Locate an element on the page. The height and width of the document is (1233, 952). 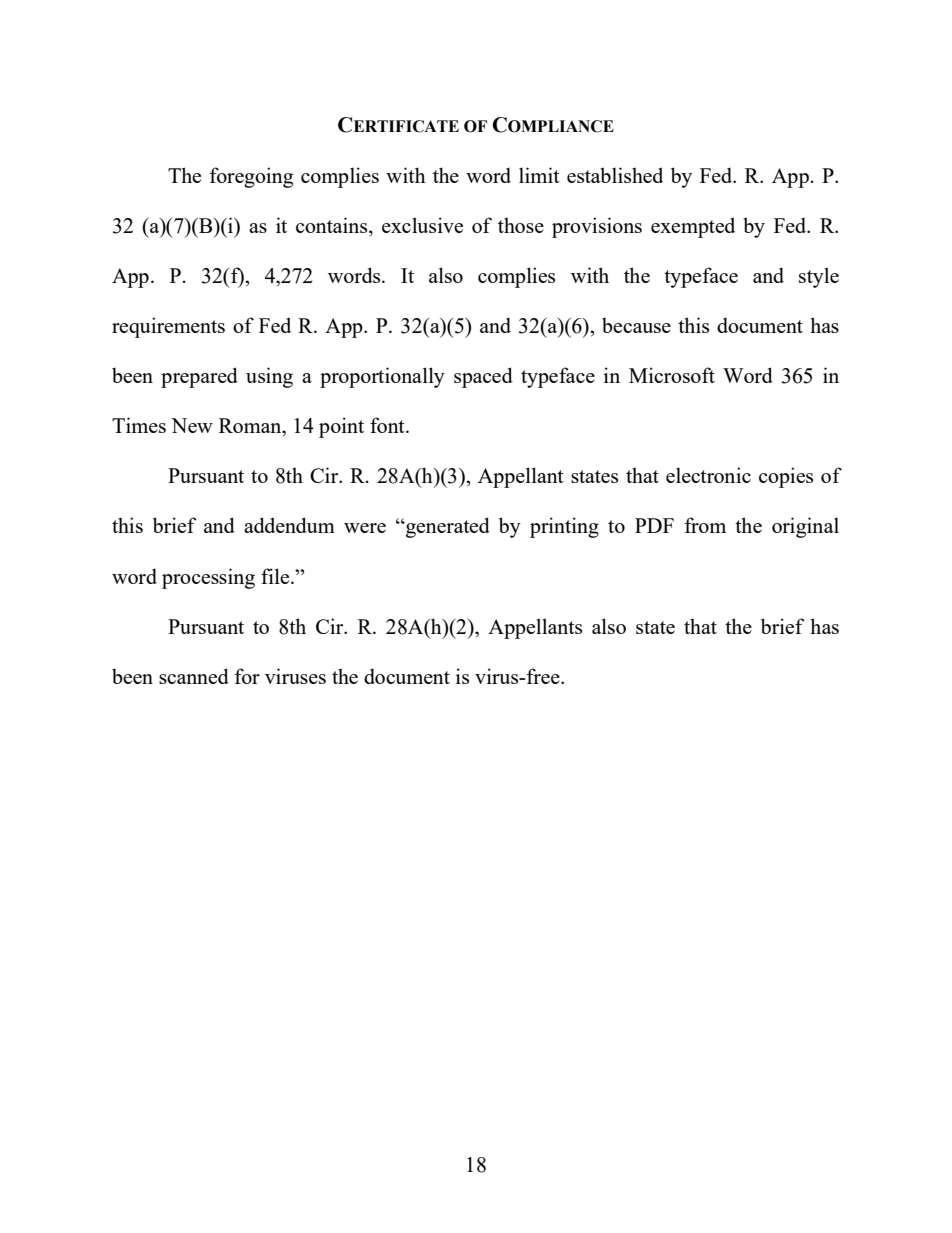
style is located at coordinates (819, 277).
